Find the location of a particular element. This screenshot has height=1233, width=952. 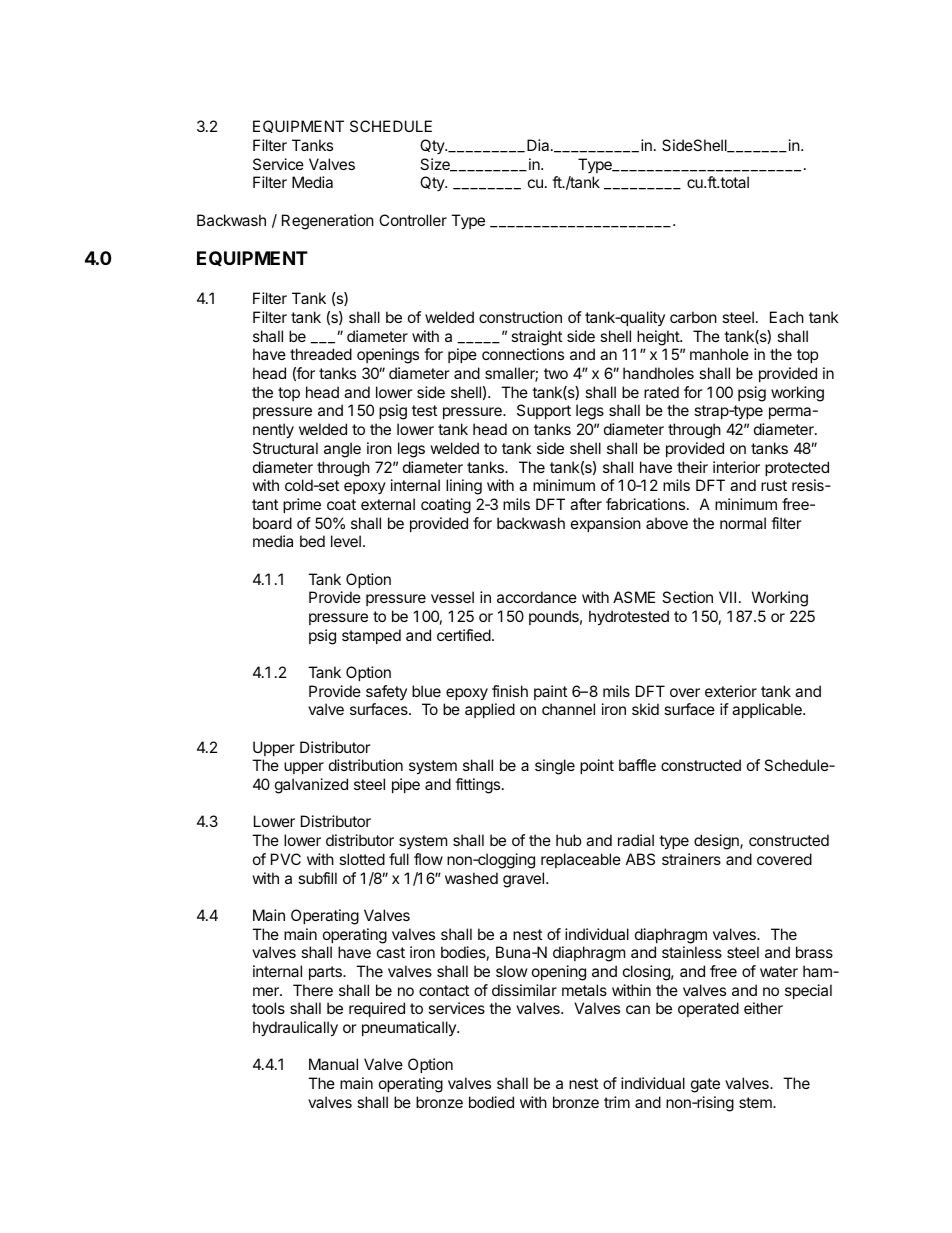

Manual is located at coordinates (333, 1064).
